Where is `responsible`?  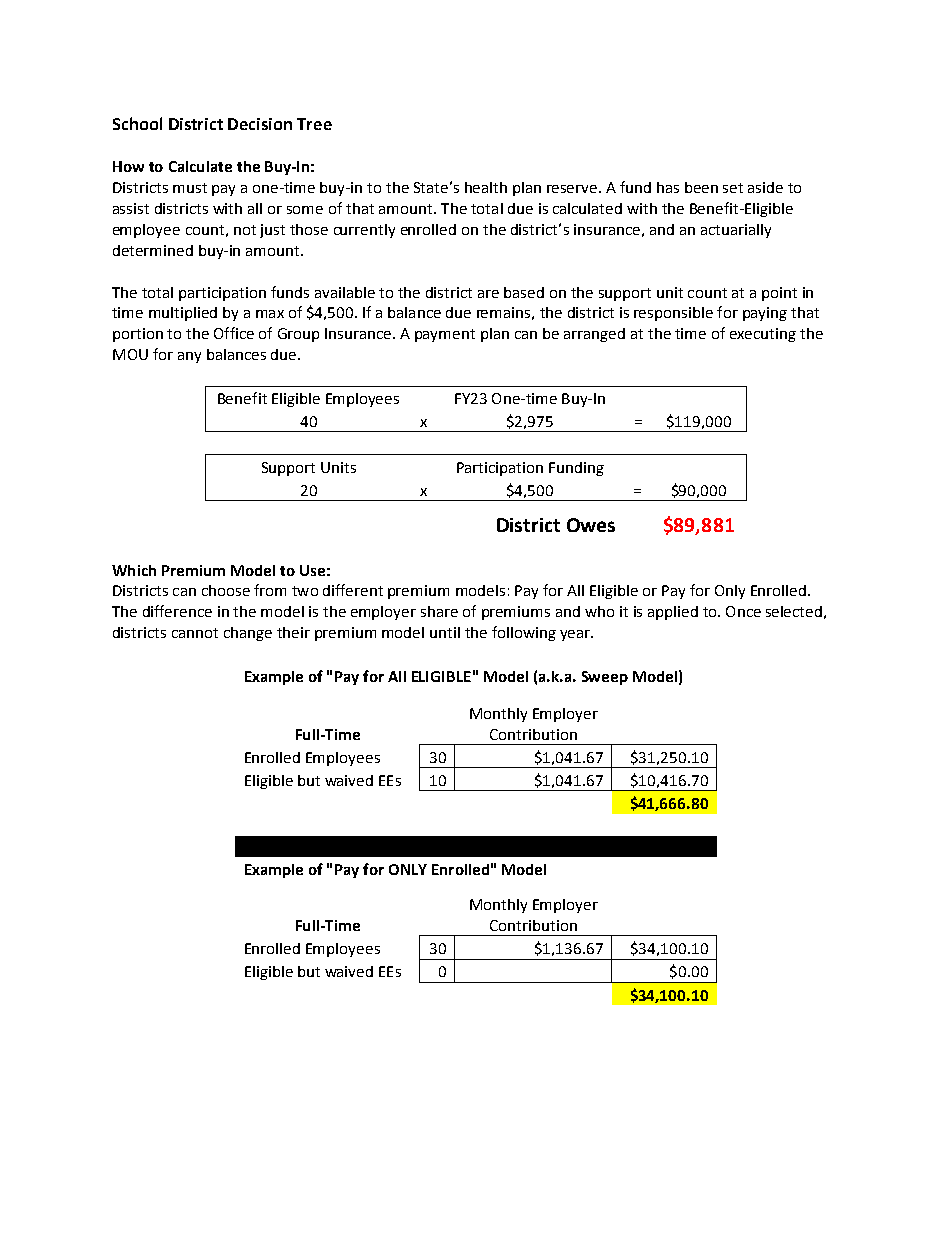
responsible is located at coordinates (673, 314).
